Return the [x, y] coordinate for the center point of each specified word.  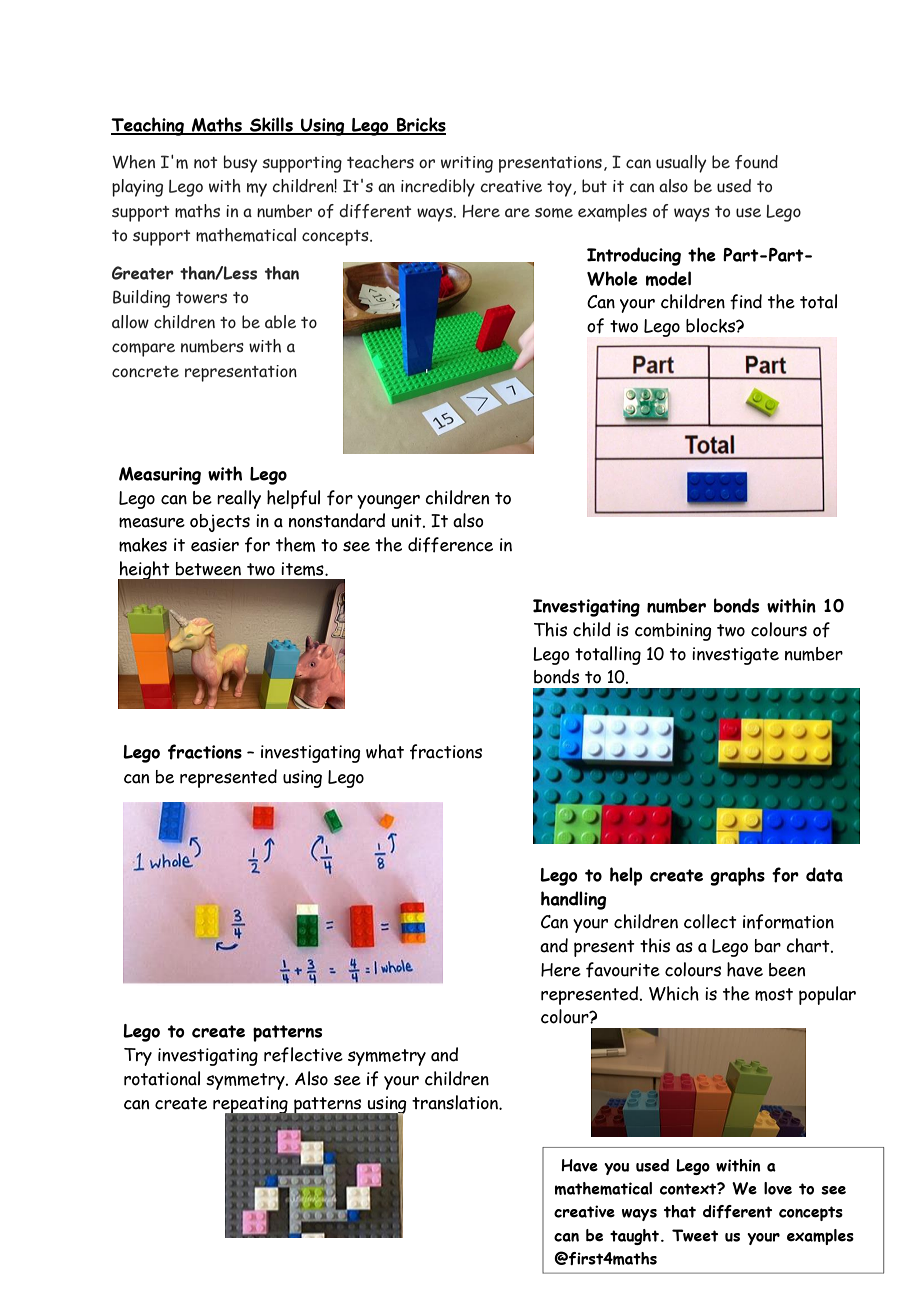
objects [220, 523]
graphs [737, 876]
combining [673, 632]
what [385, 751]
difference [450, 545]
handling [574, 900]
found [756, 162]
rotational [162, 1078]
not [206, 162]
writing [467, 164]
